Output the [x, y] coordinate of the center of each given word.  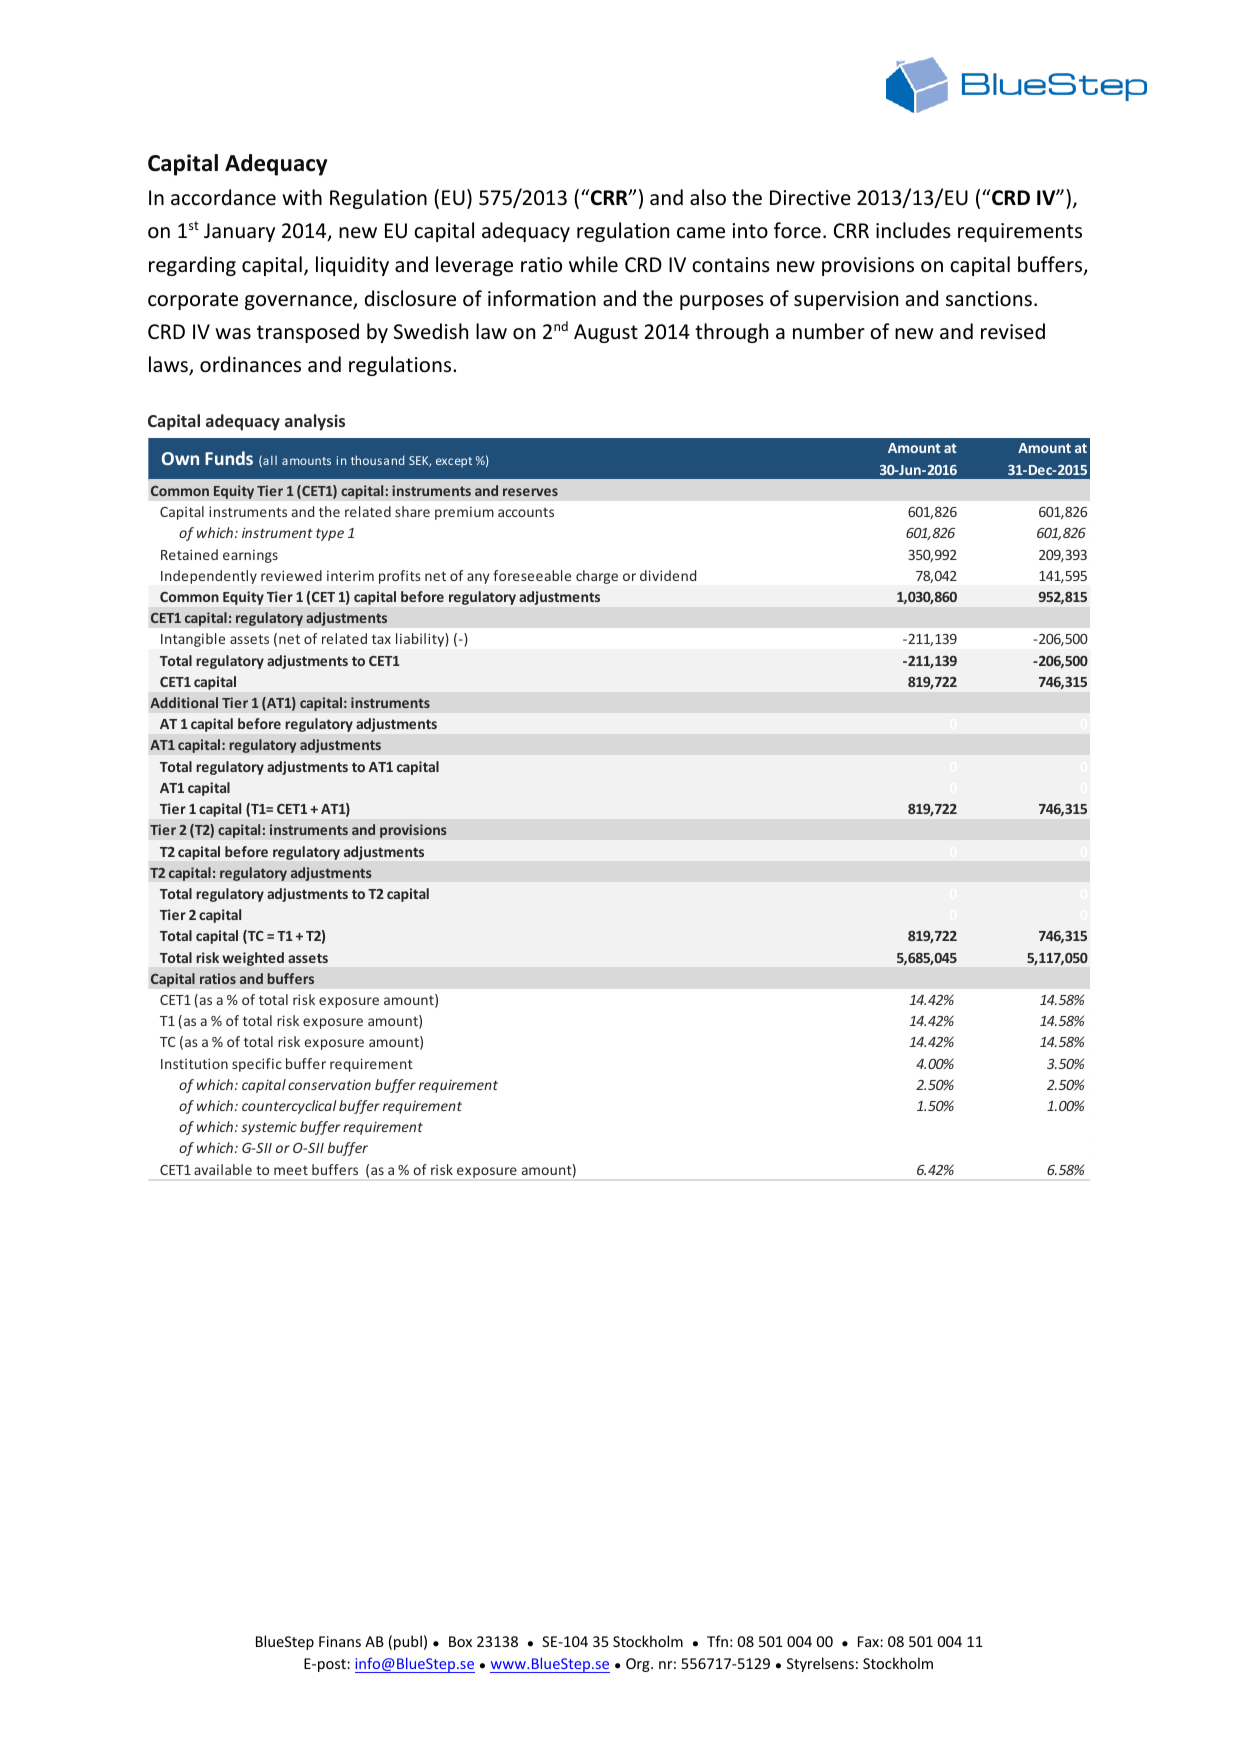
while [593, 264]
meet [291, 1170]
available [223, 1169]
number [829, 331]
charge [597, 577]
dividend [668, 575]
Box [460, 1641]
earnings [250, 556]
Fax [869, 1641]
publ [408, 1642]
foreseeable [532, 575]
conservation [329, 1084]
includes [913, 230]
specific [257, 1065]
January [239, 232]
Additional [184, 702]
